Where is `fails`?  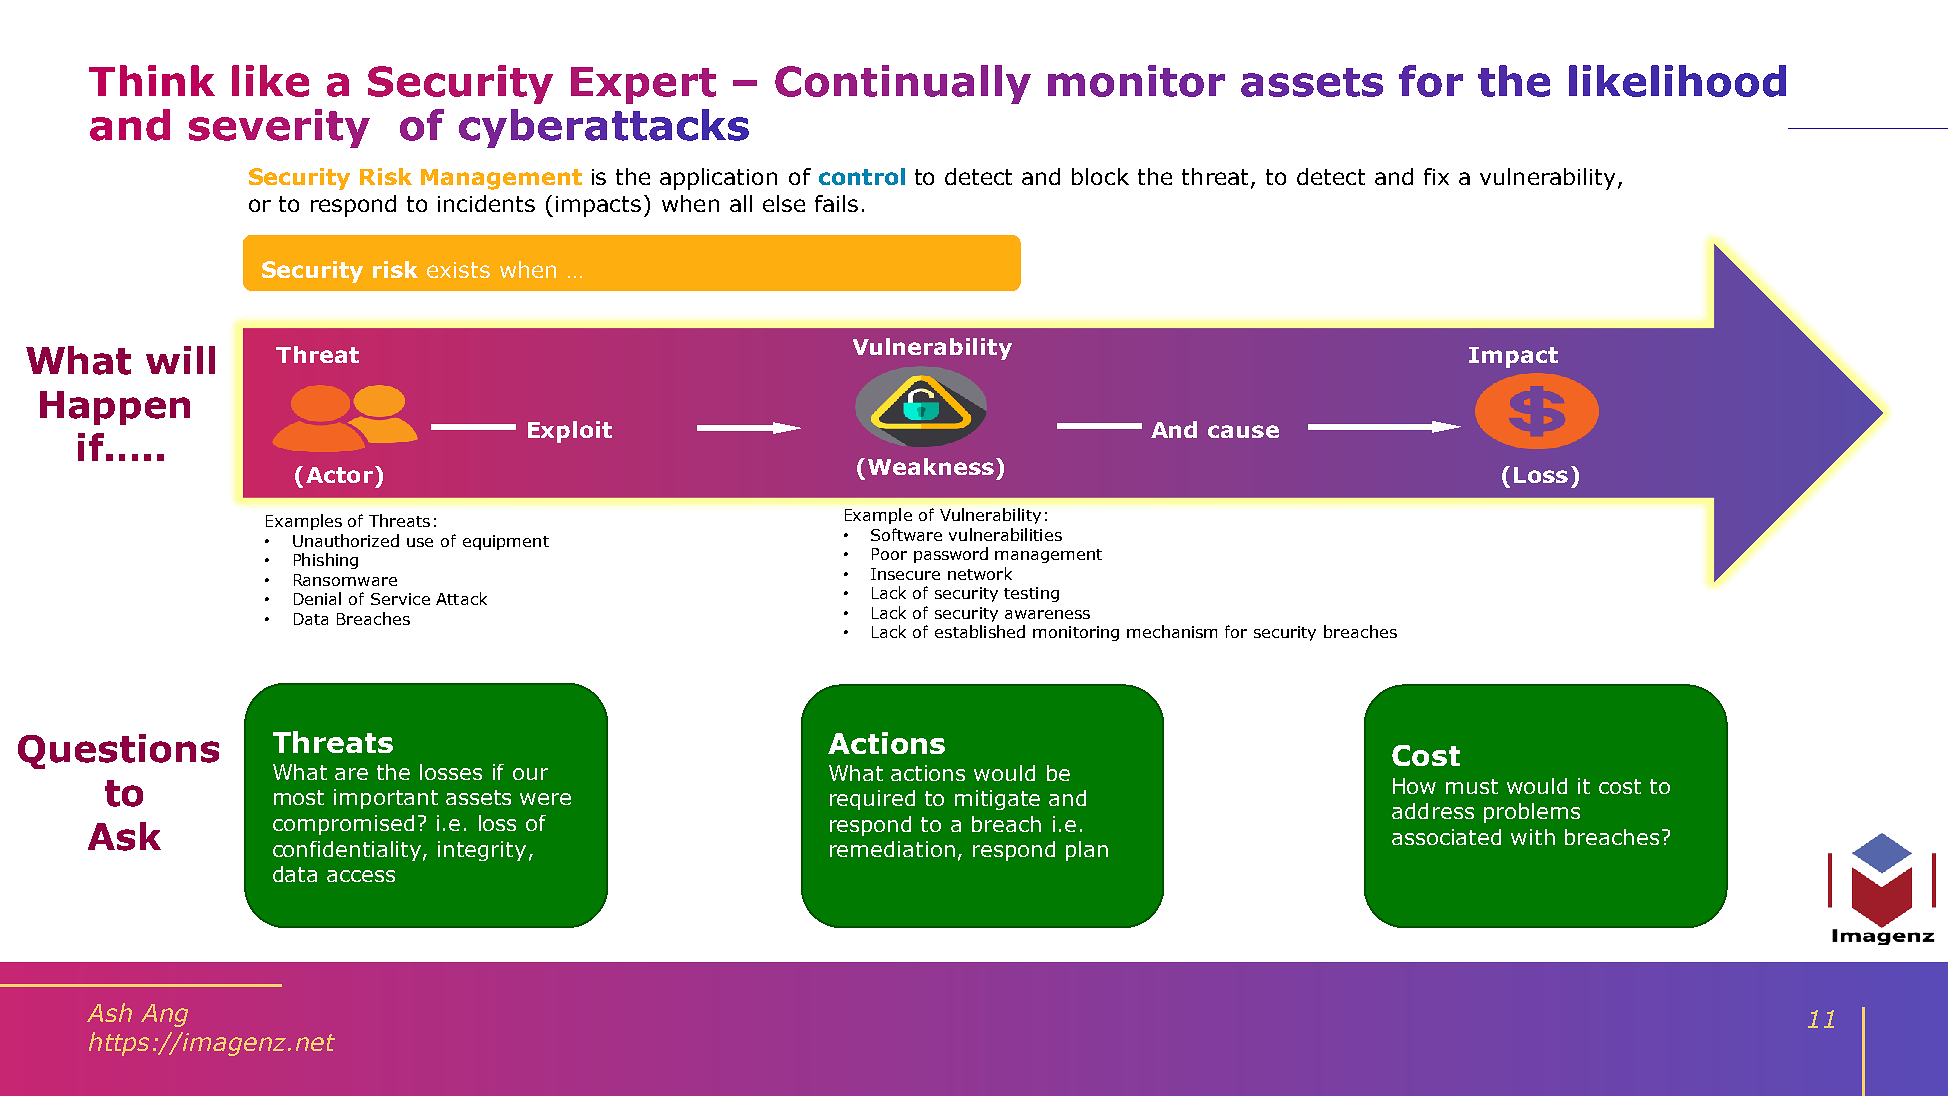
fails is located at coordinates (836, 203).
